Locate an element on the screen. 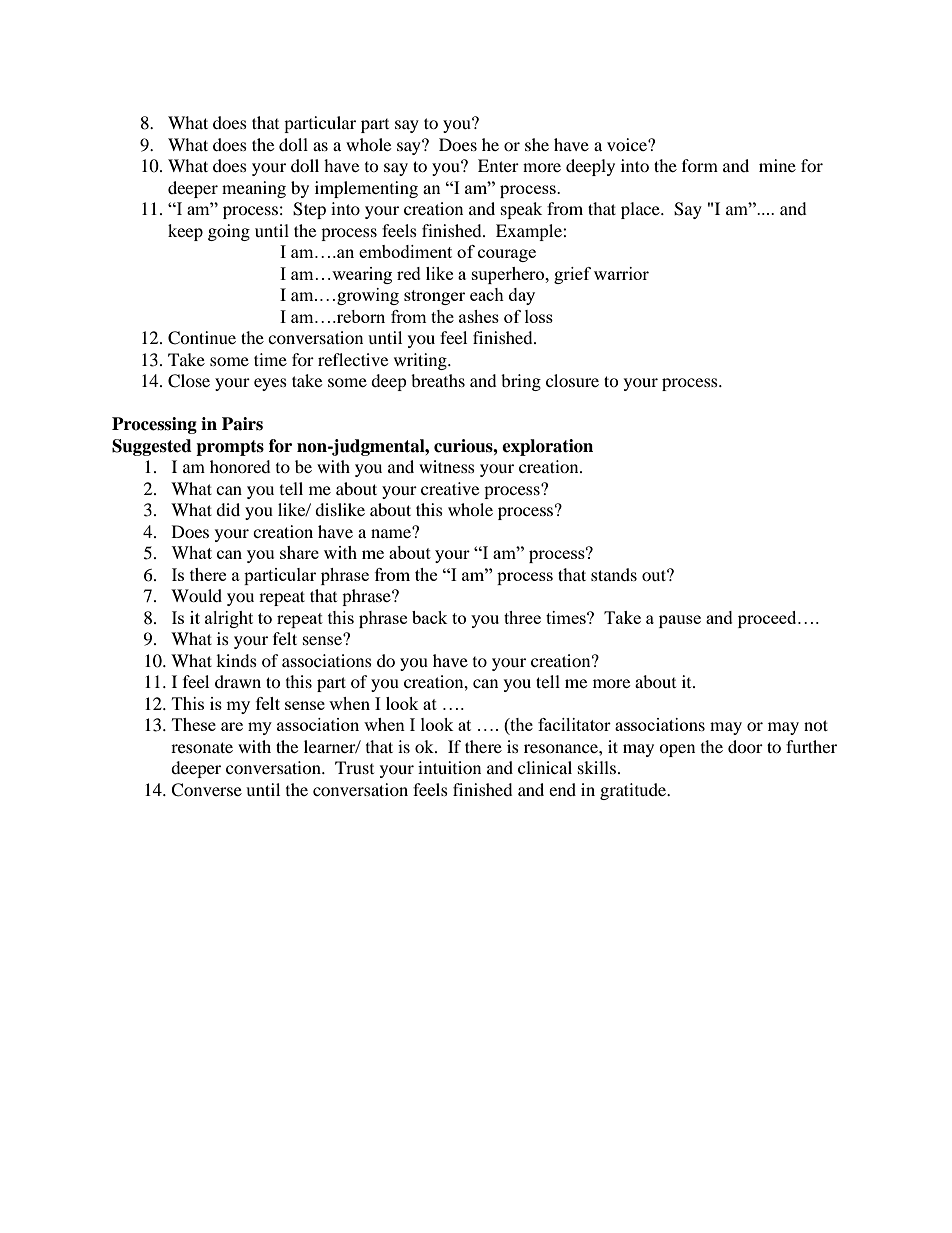 The width and height of the screenshot is (952, 1233). Enter is located at coordinates (498, 165).
